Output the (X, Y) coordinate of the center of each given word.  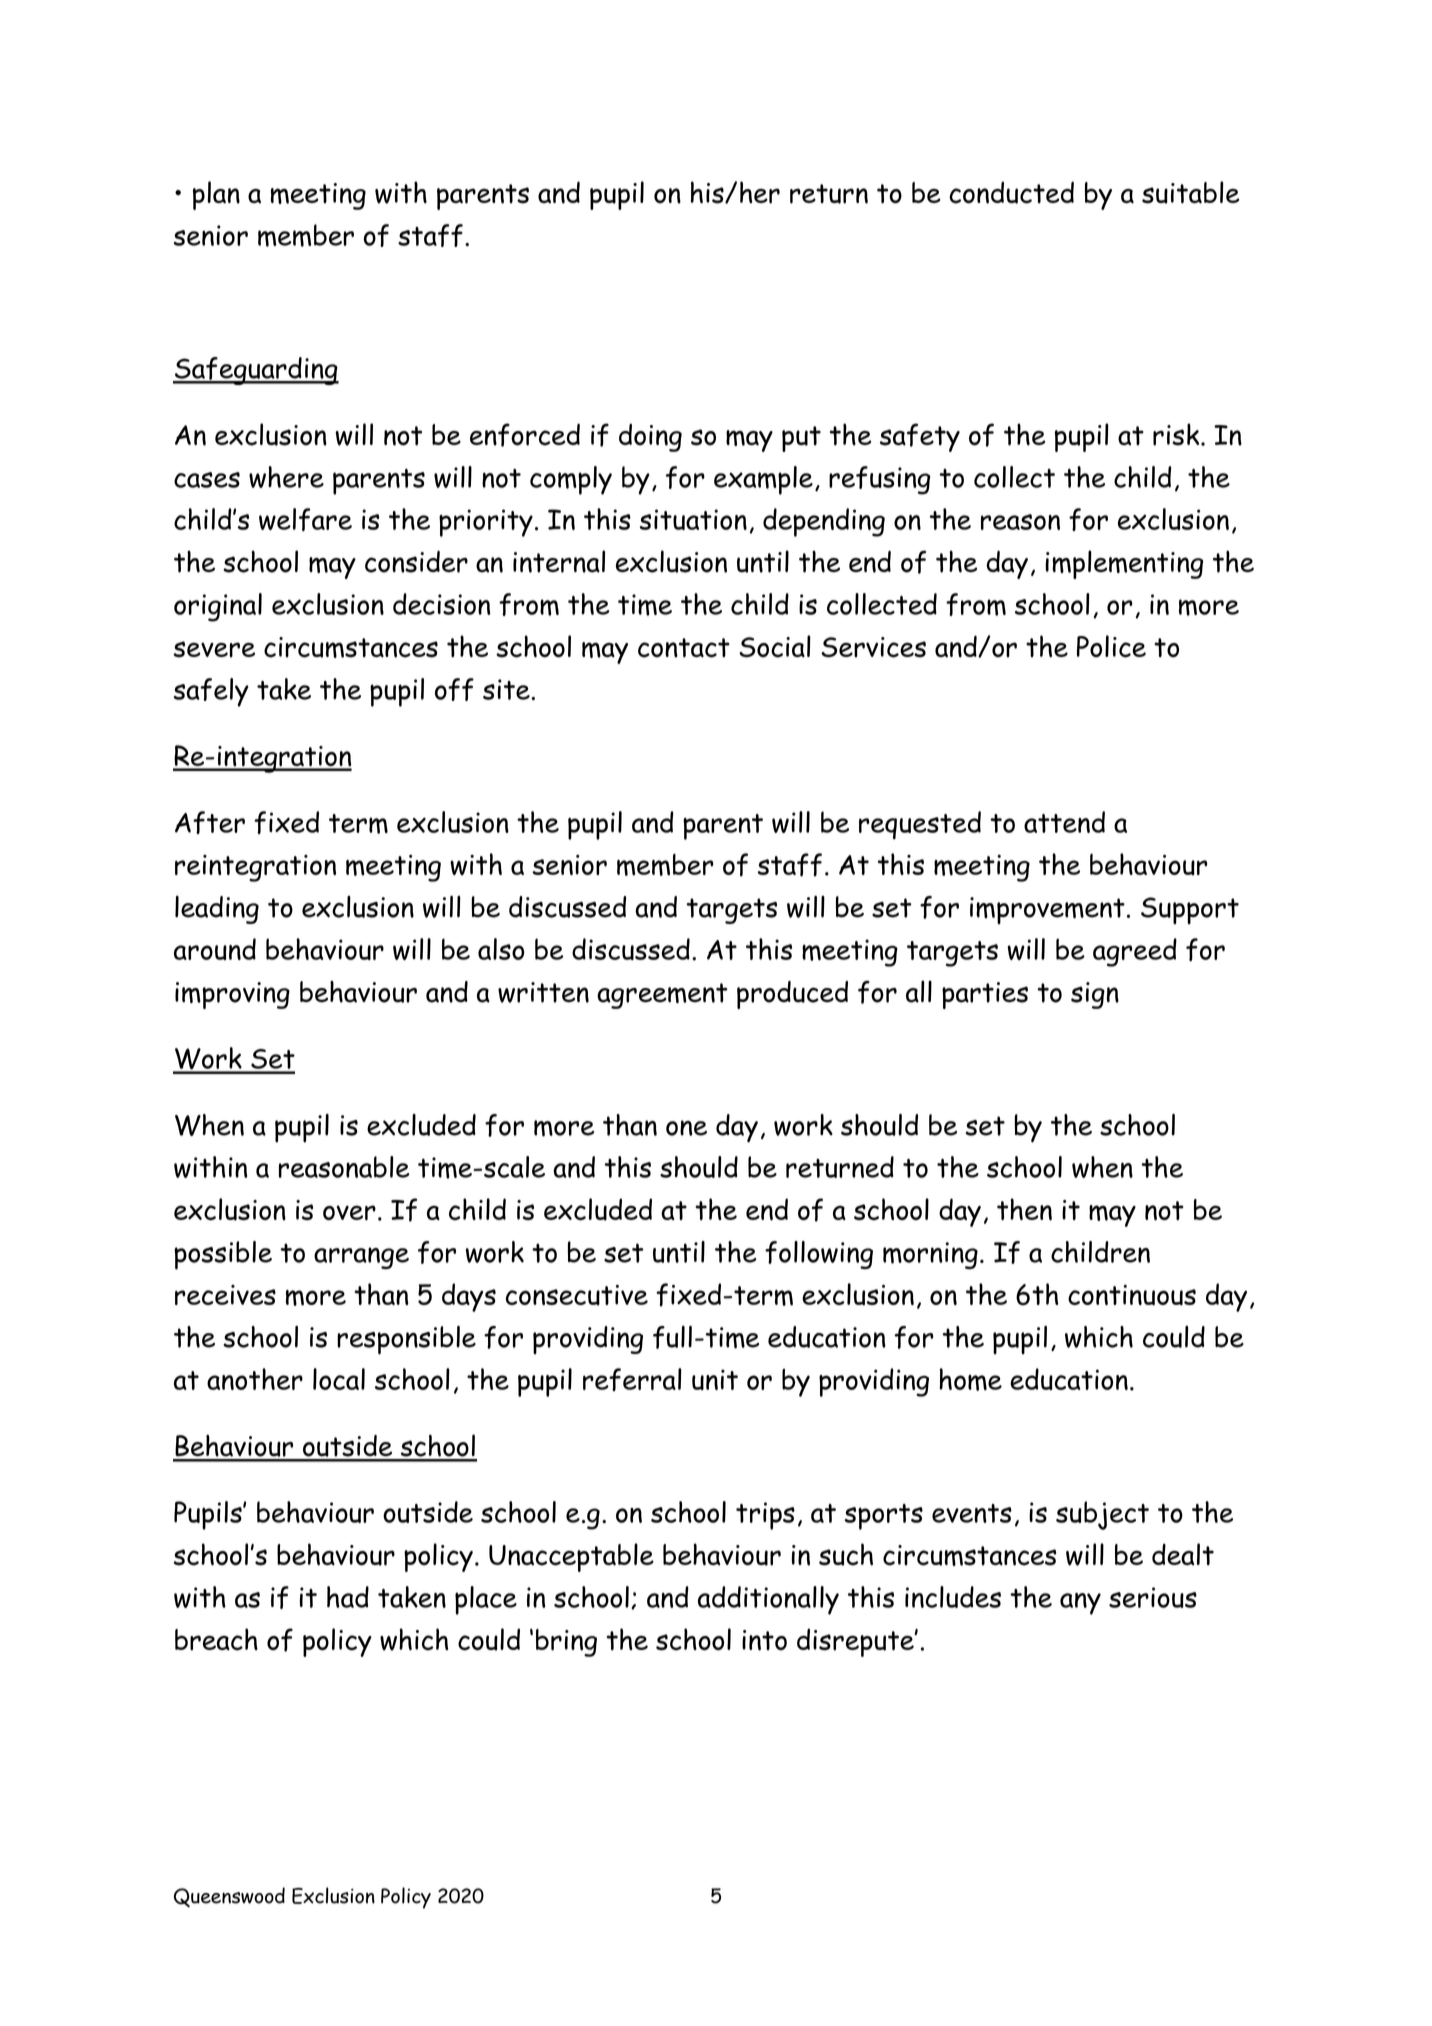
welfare (305, 519)
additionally (768, 1600)
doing (650, 438)
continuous (1132, 1295)
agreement (662, 996)
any (1080, 1603)
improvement (1047, 910)
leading (217, 909)
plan (216, 195)
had (348, 1597)
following (819, 1255)
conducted (1011, 192)
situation (693, 519)
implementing (1124, 564)
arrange (361, 1258)
